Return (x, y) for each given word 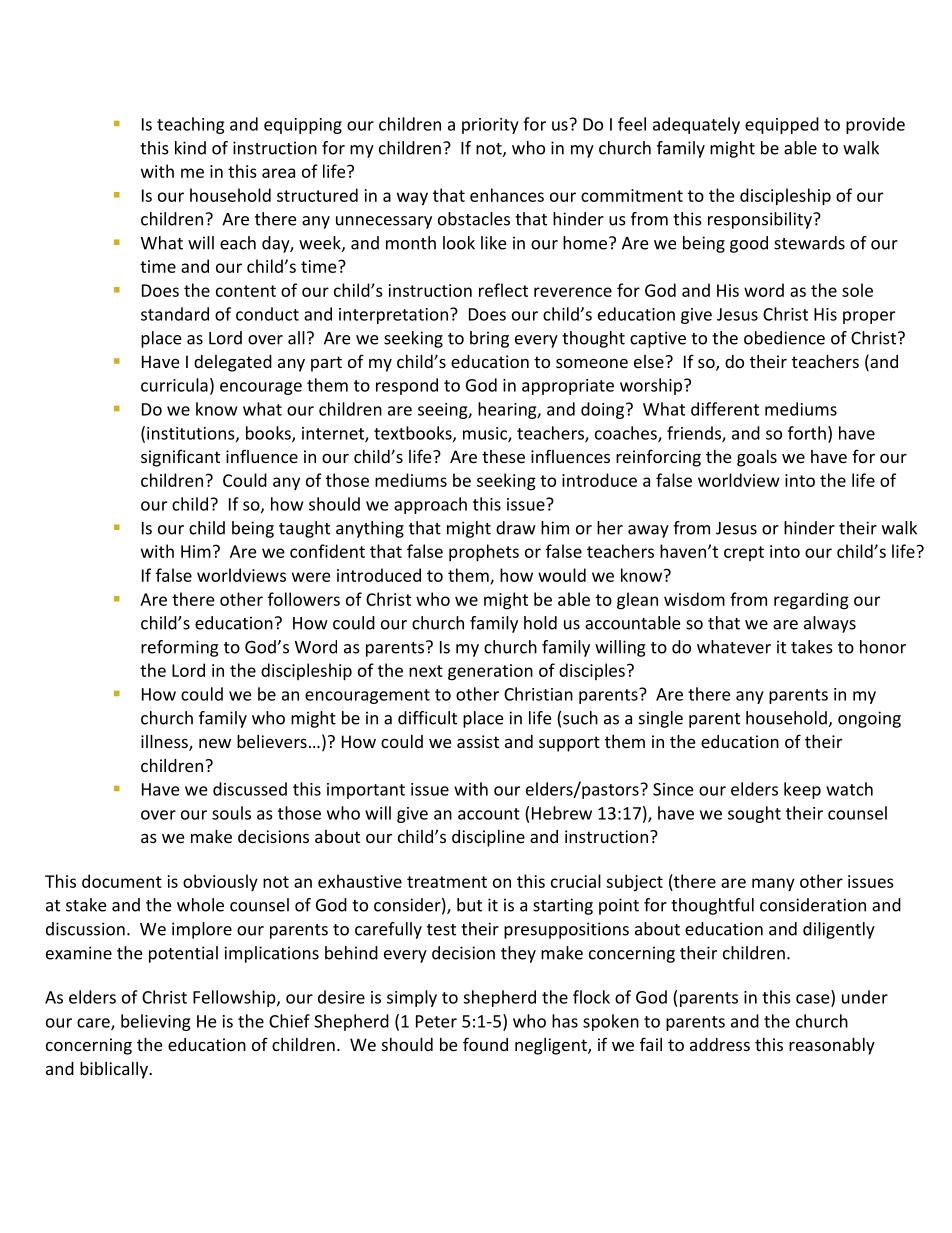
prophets (484, 552)
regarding (811, 601)
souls (231, 813)
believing (156, 1022)
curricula (174, 385)
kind (190, 148)
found (485, 1044)
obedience (784, 338)
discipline (488, 838)
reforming (180, 648)
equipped (782, 125)
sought (754, 814)
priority (490, 126)
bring (489, 339)
